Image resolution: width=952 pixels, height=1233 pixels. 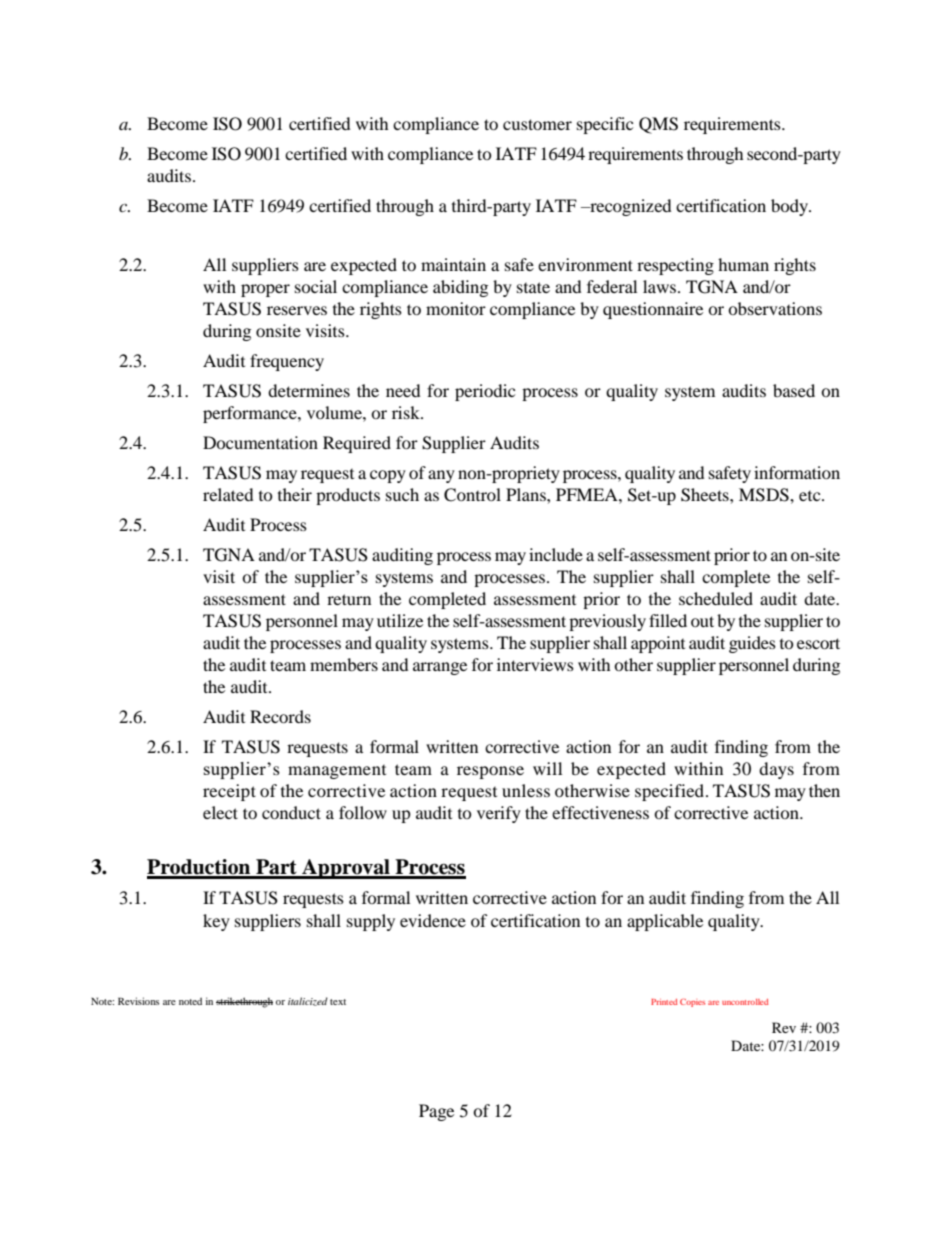 What do you see at coordinates (138, 1001) in the document?
I see `Revisions` at bounding box center [138, 1001].
